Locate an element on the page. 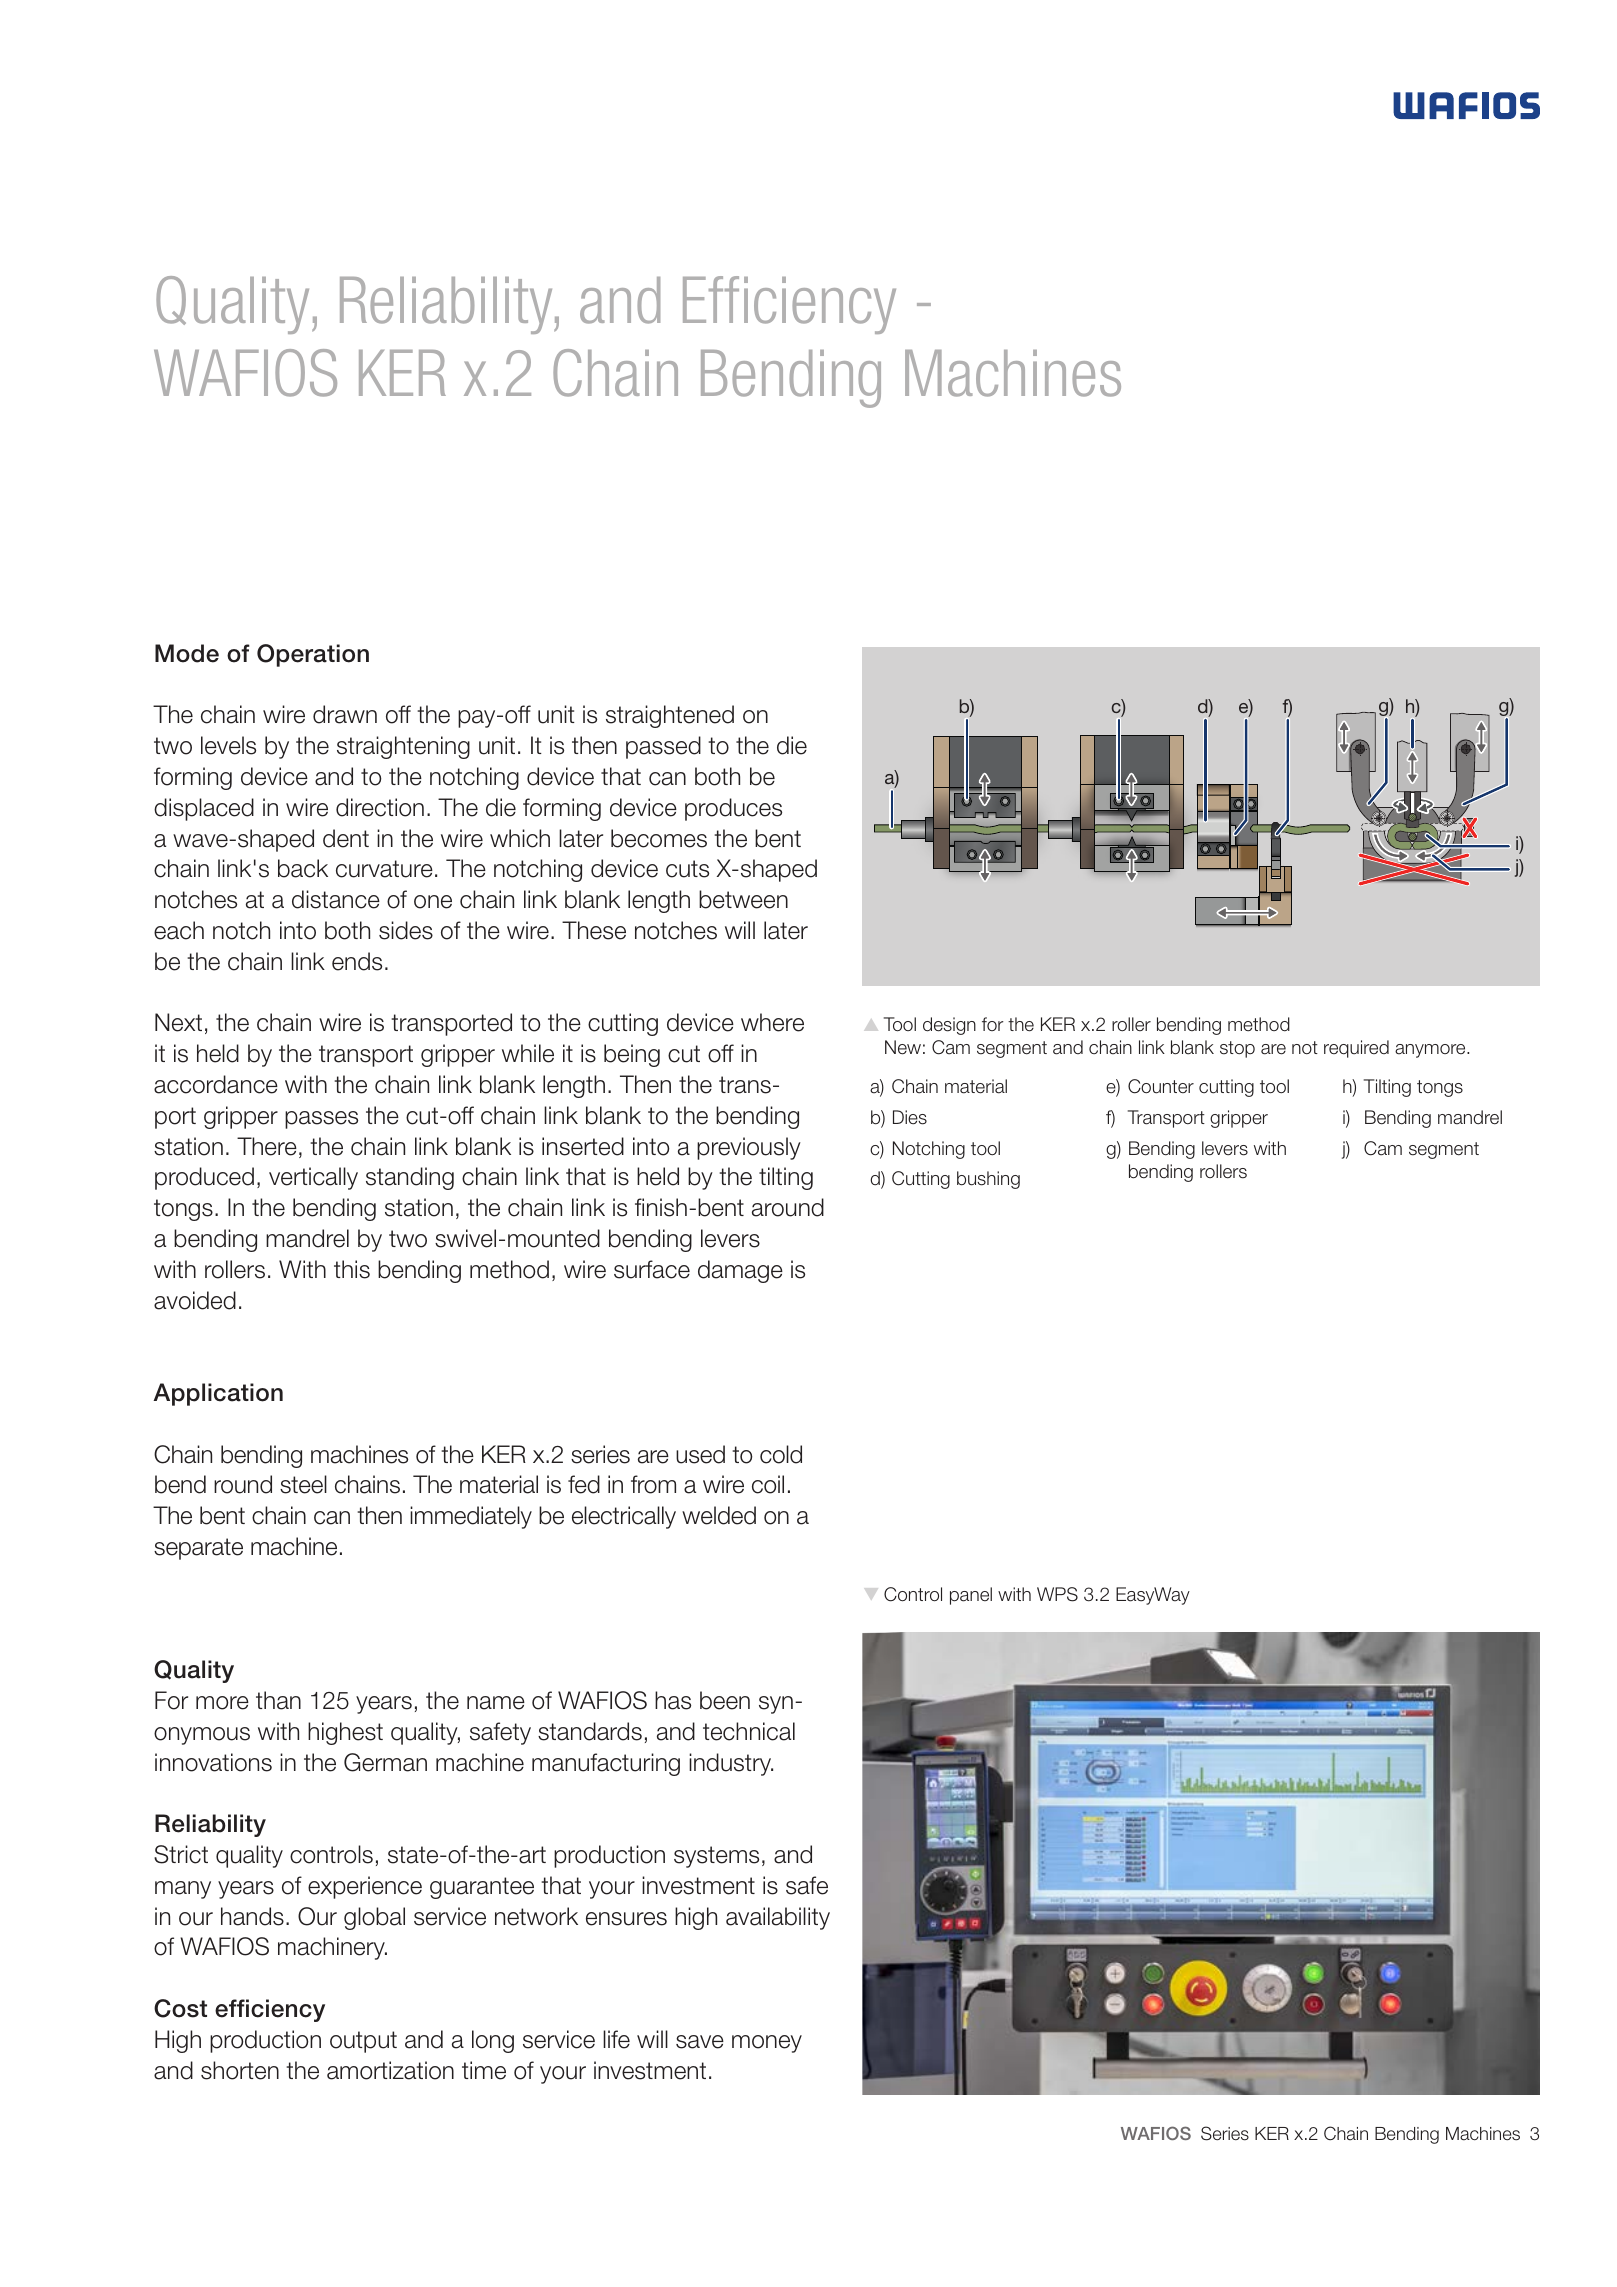  been is located at coordinates (725, 1700).
